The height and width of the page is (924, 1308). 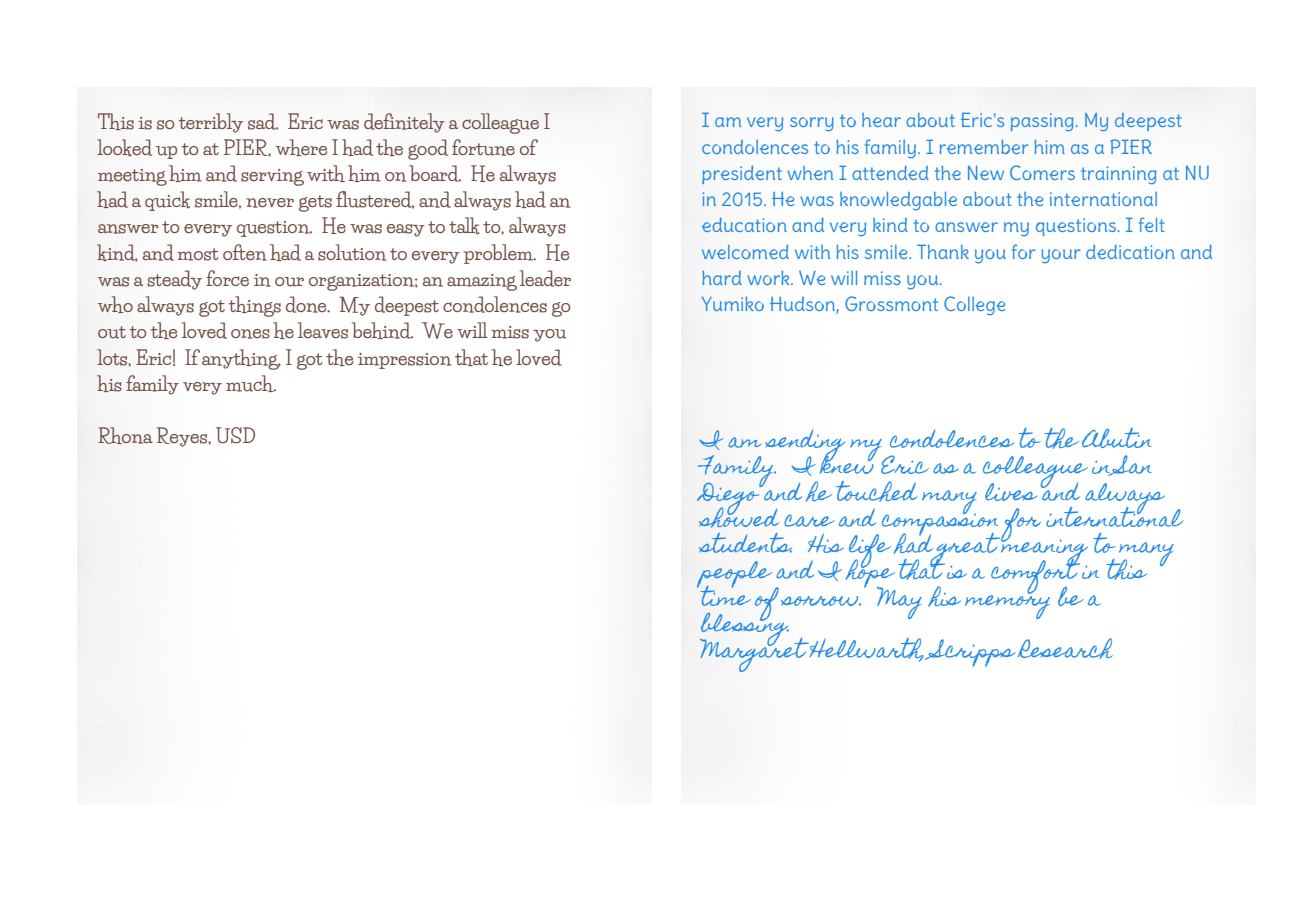 What do you see at coordinates (1042, 122) in the page?
I see `passing` at bounding box center [1042, 122].
